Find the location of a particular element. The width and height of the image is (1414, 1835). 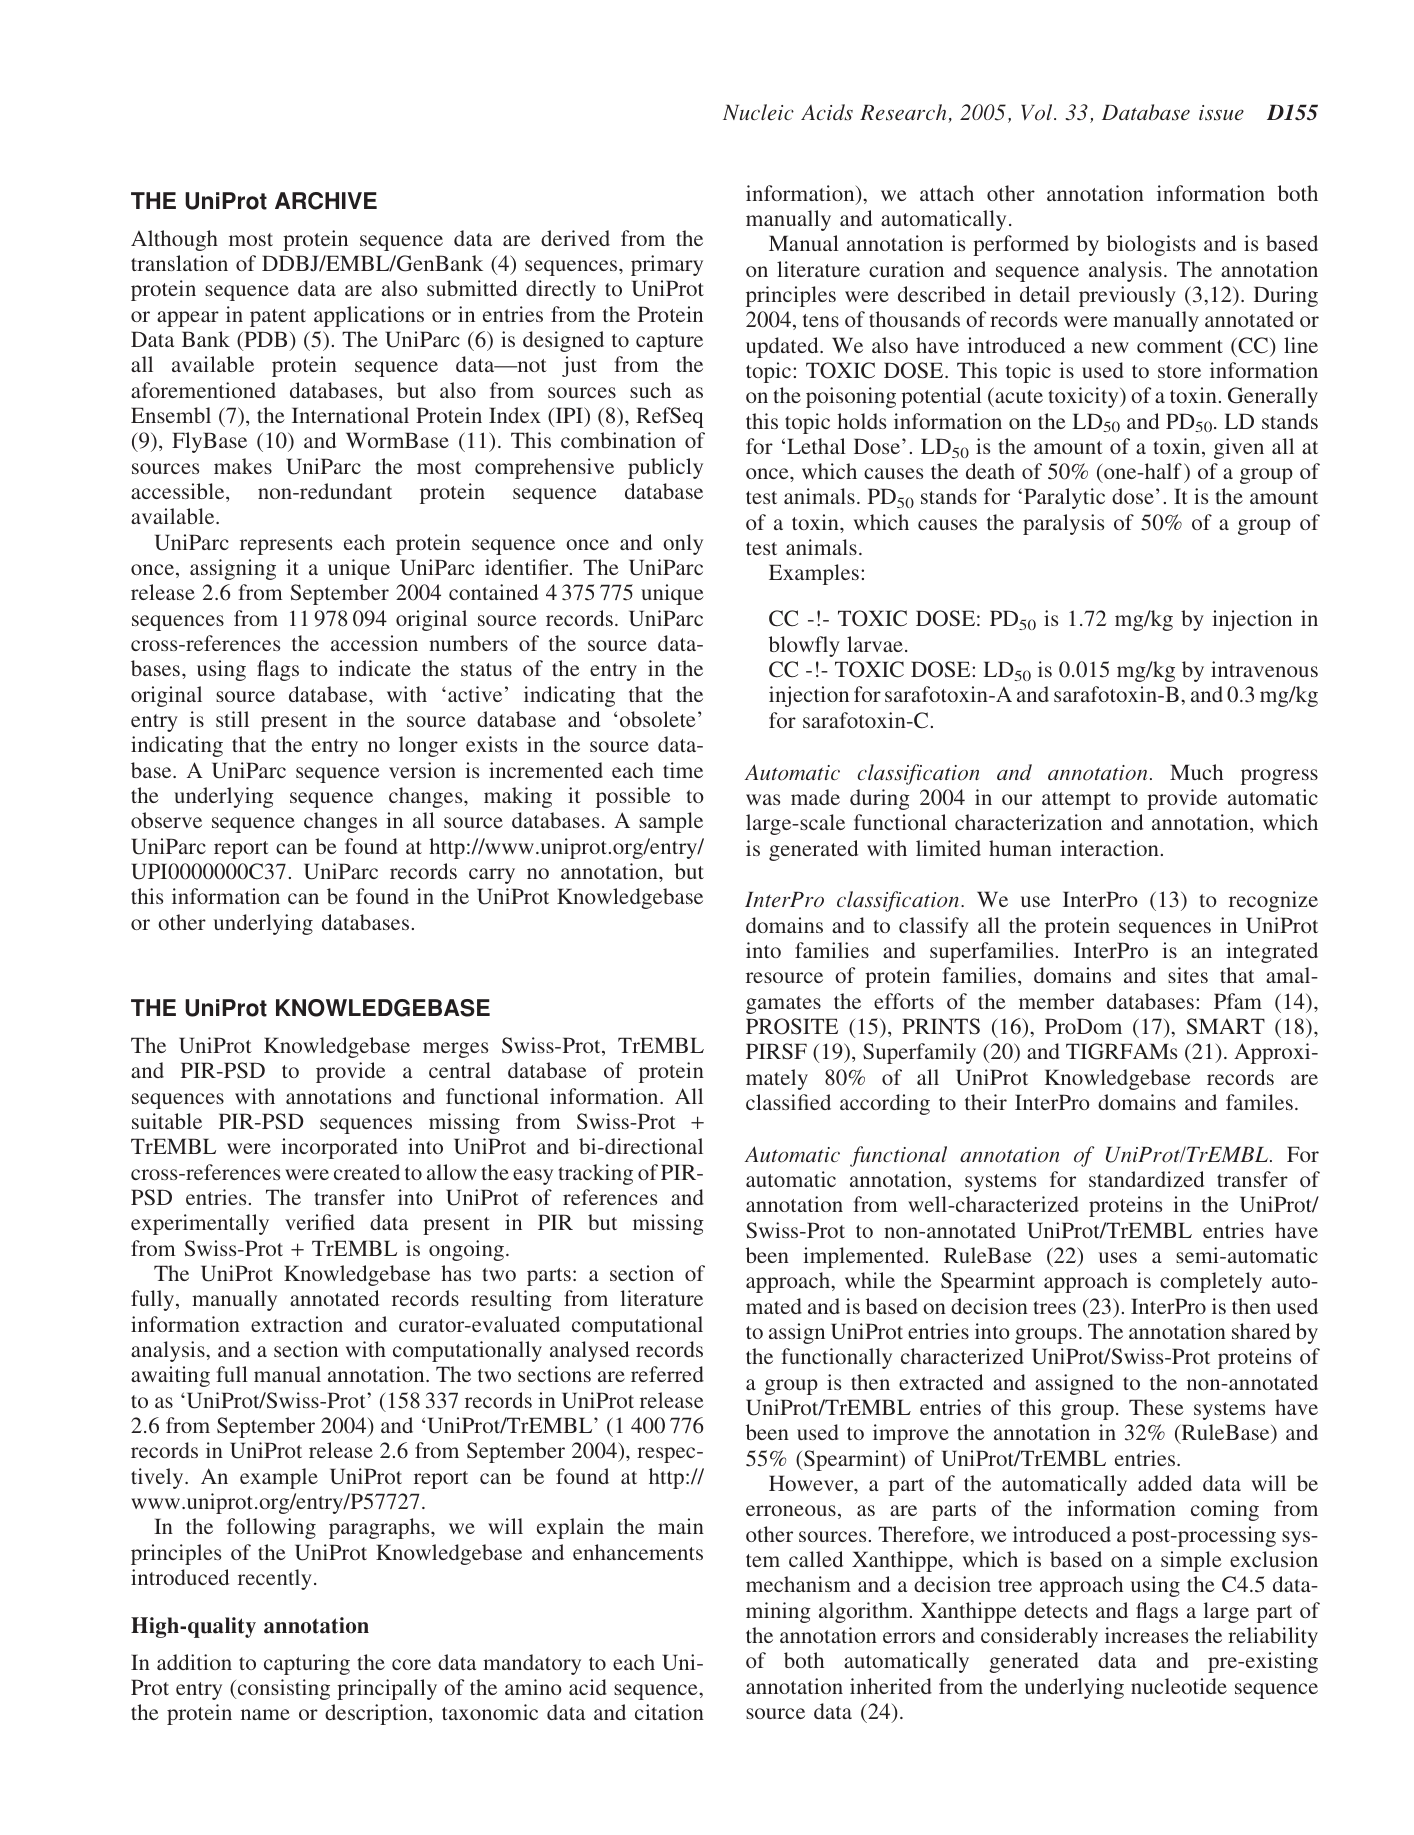

ARCHIVE is located at coordinates (326, 201).
